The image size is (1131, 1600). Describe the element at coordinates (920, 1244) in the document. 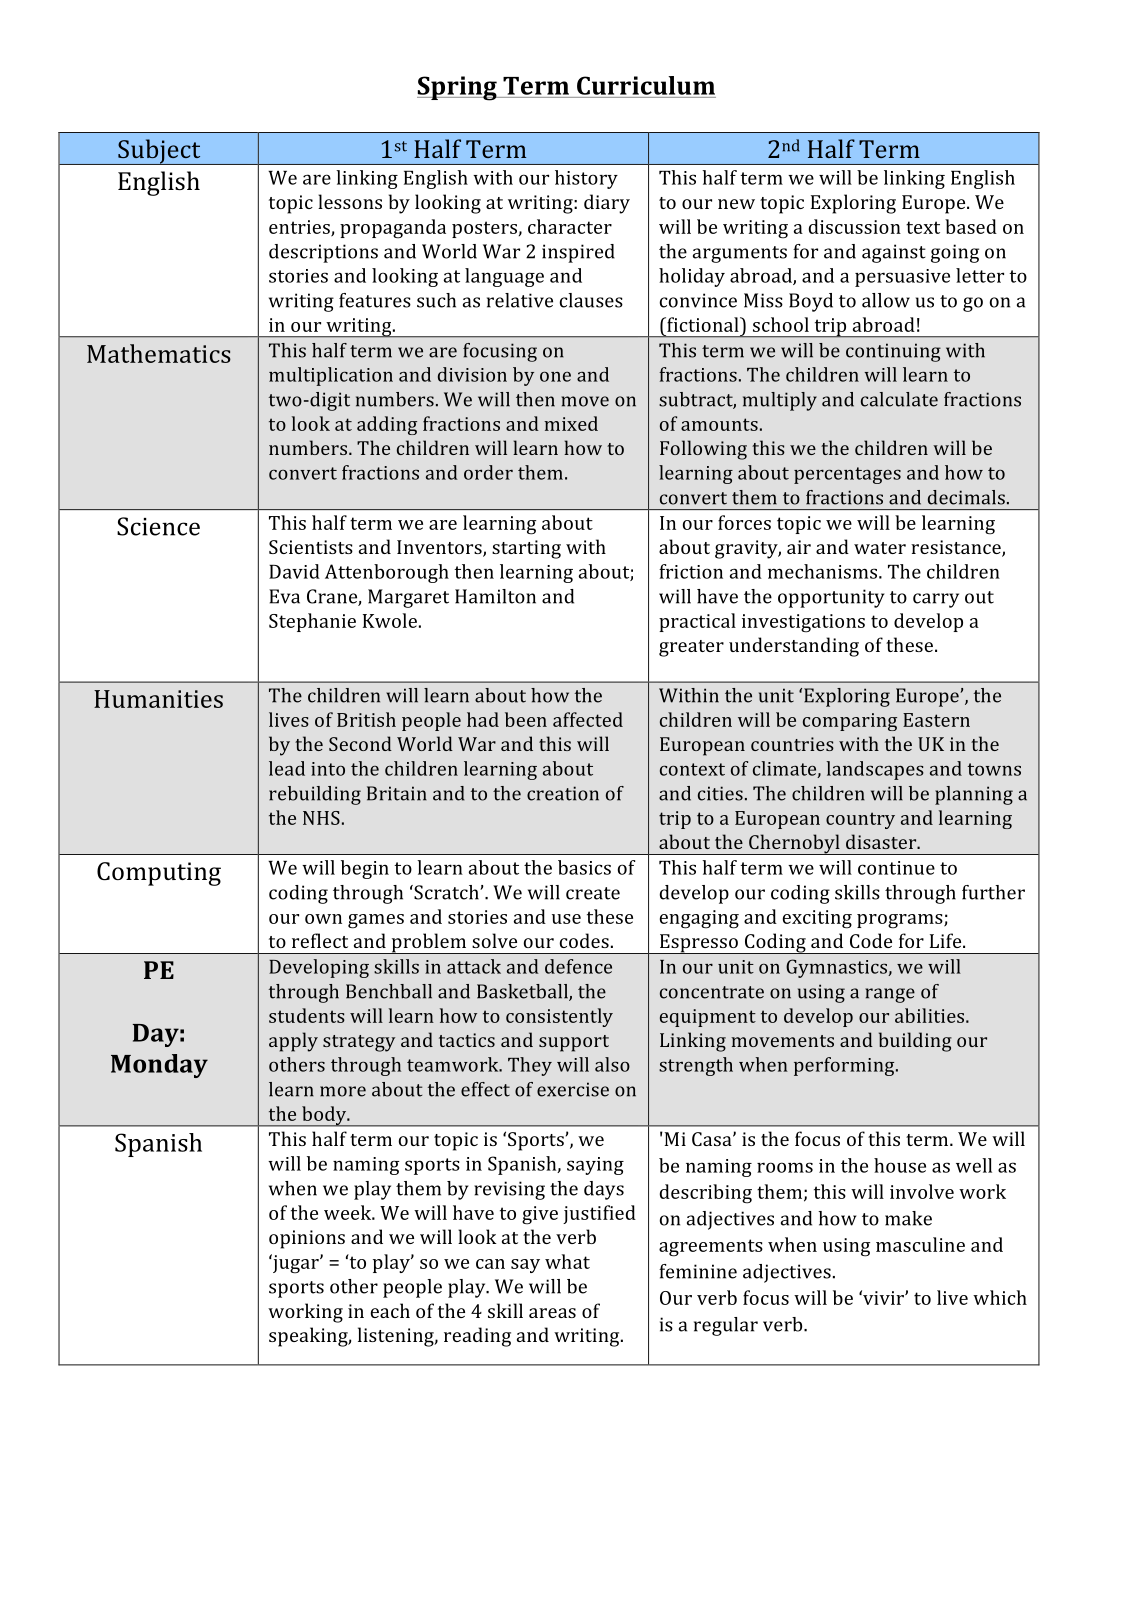

I see `masculine` at that location.
